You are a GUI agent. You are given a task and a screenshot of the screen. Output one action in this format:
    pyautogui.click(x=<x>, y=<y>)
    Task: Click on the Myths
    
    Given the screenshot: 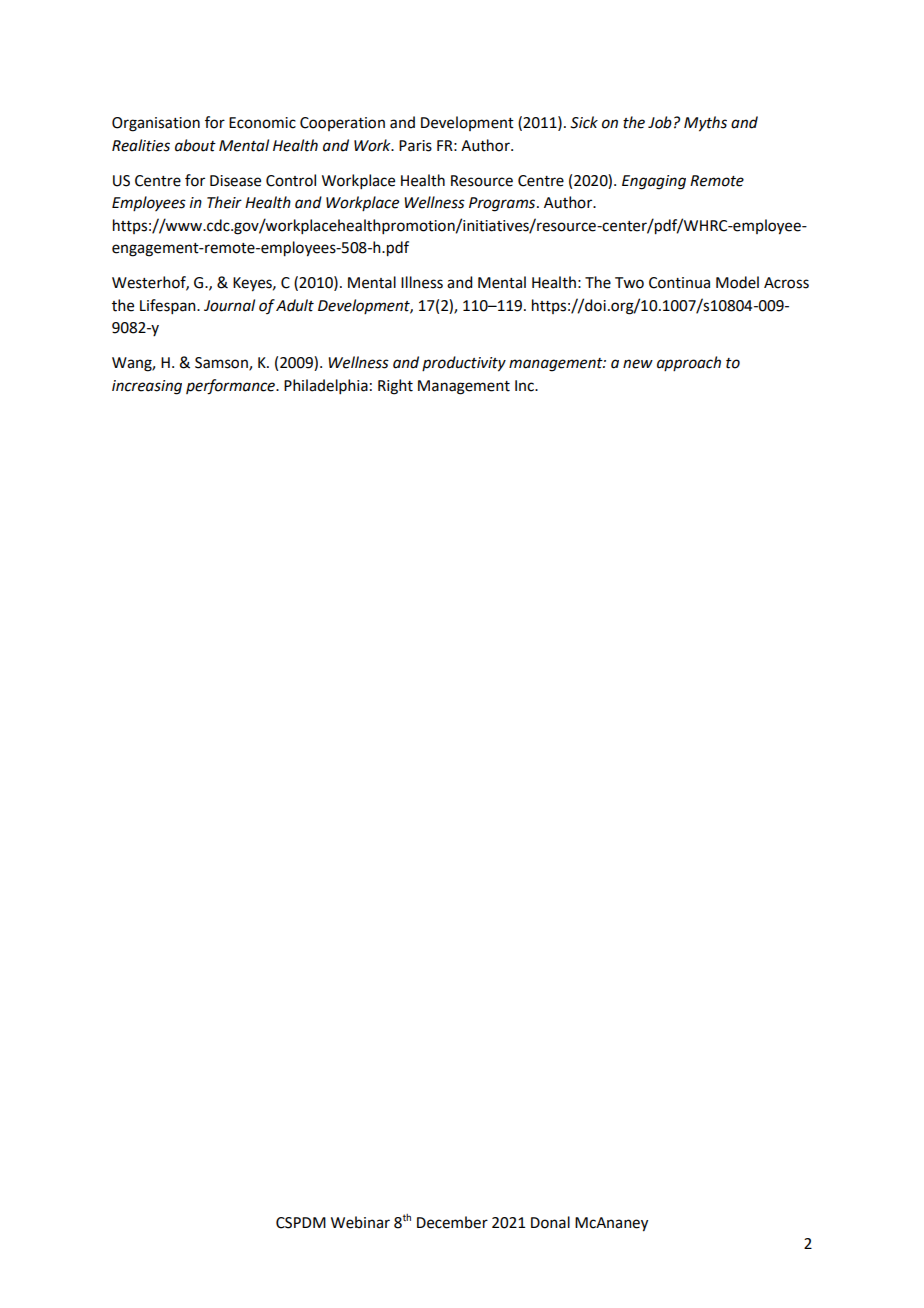 What is the action you would take?
    pyautogui.click(x=705, y=124)
